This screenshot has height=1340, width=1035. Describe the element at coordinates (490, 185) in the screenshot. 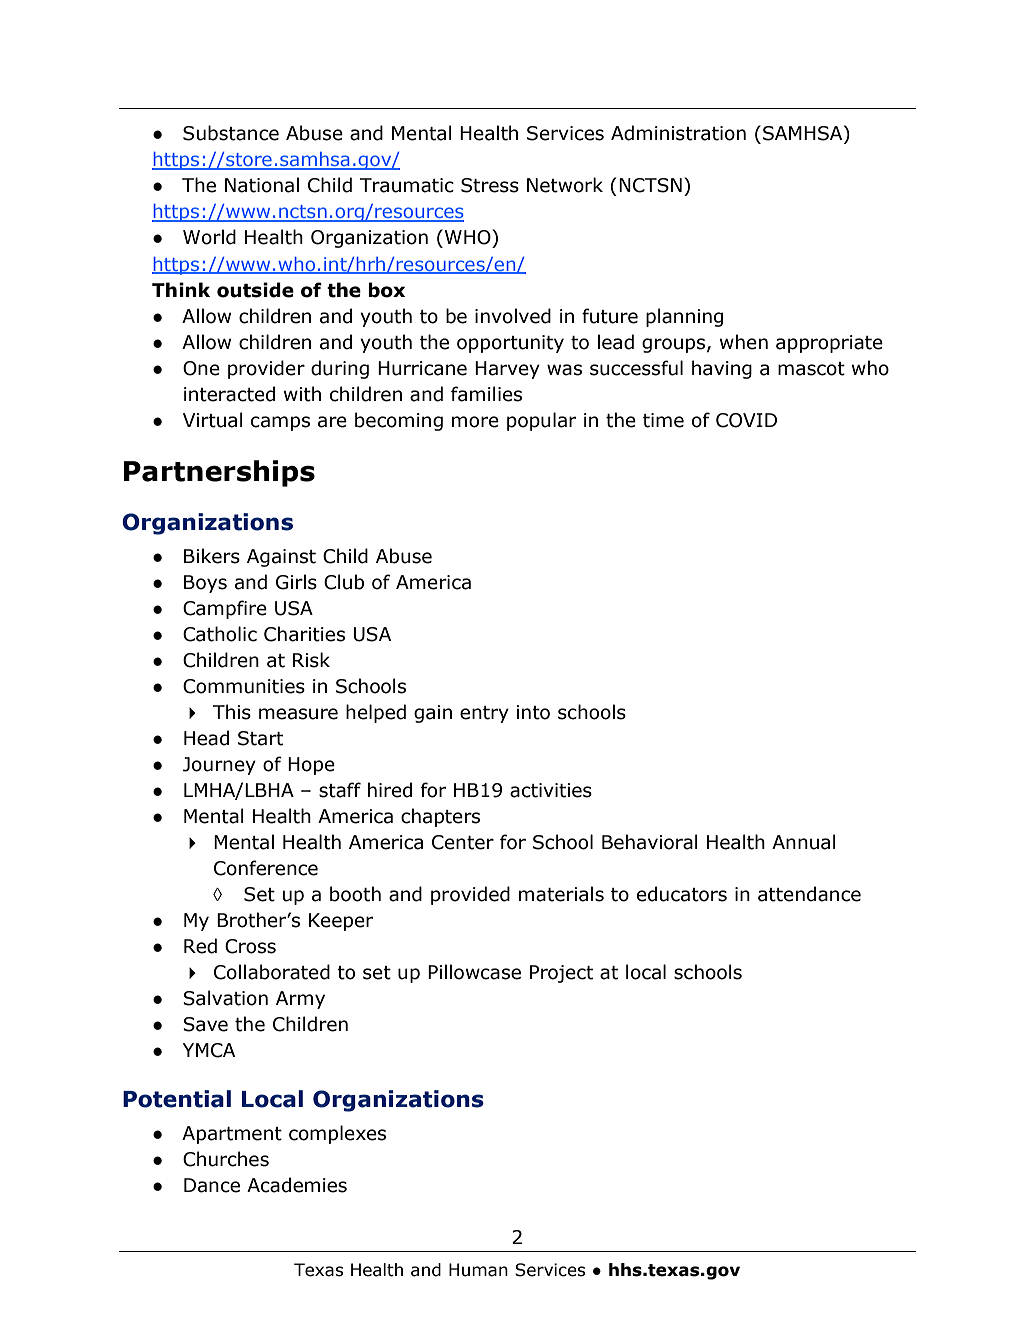

I see `Stress` at that location.
